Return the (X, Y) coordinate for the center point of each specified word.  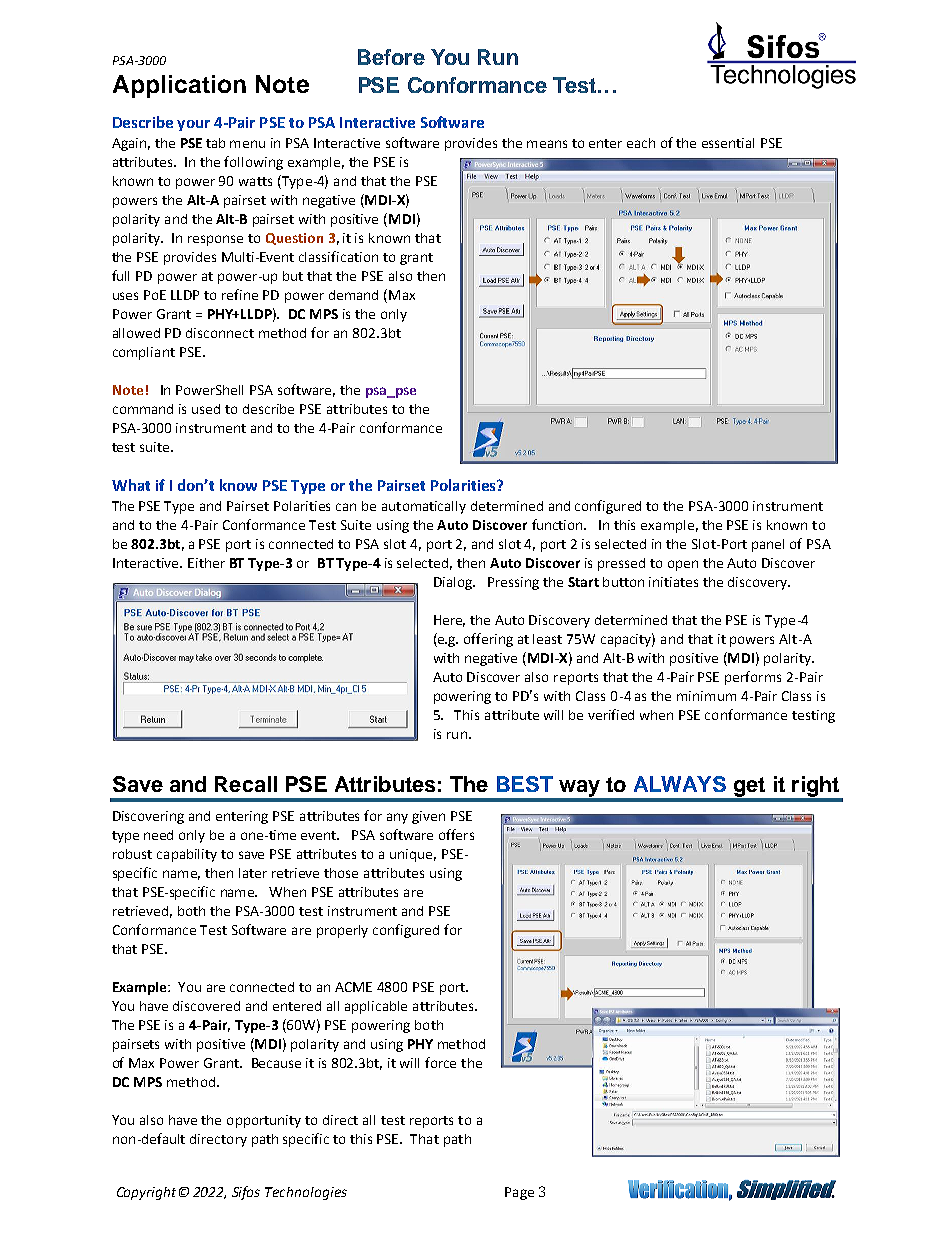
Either (206, 563)
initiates (673, 582)
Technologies (306, 1193)
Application (179, 86)
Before (391, 57)
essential (728, 143)
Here (449, 621)
